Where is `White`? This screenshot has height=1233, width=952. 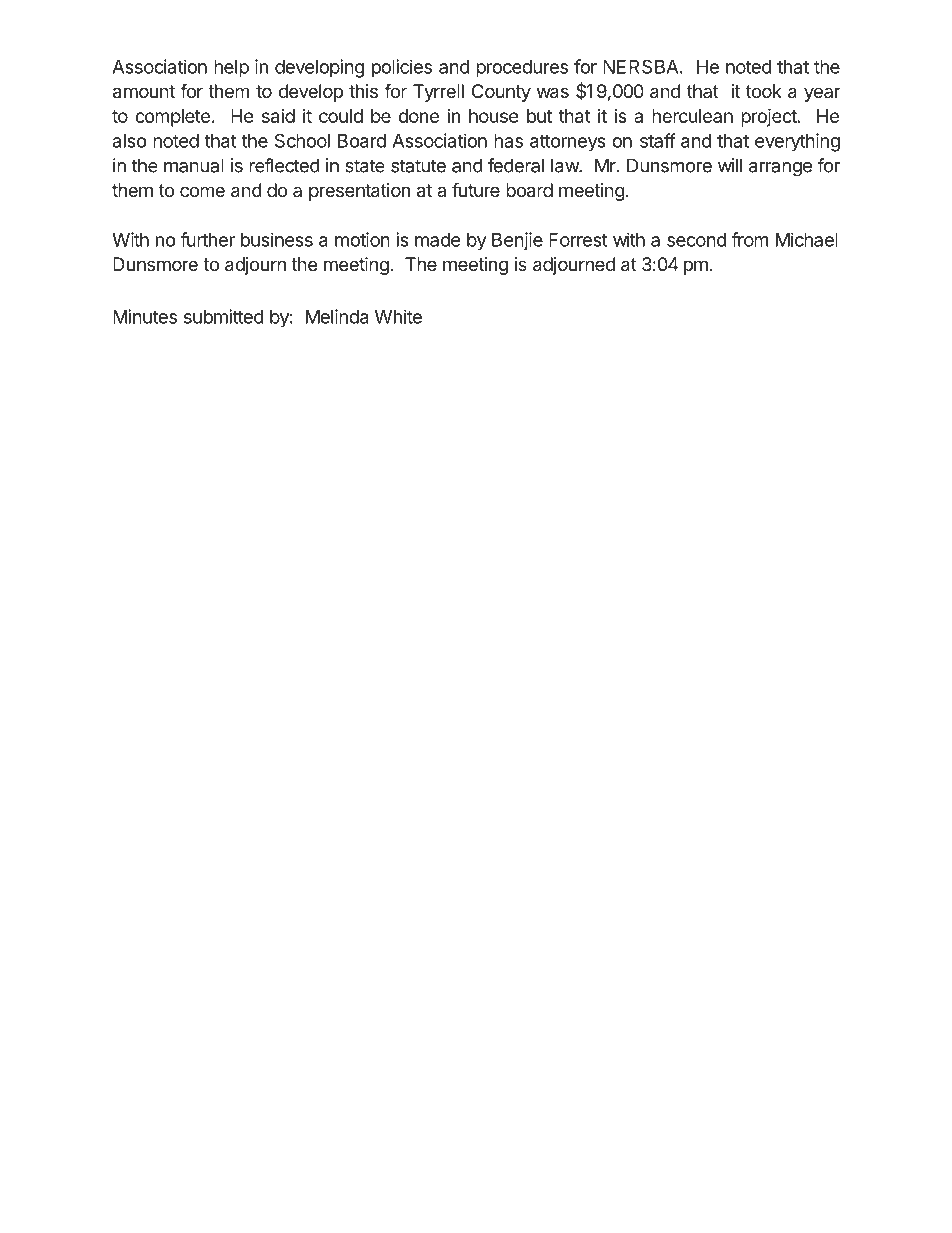 White is located at coordinates (398, 316).
